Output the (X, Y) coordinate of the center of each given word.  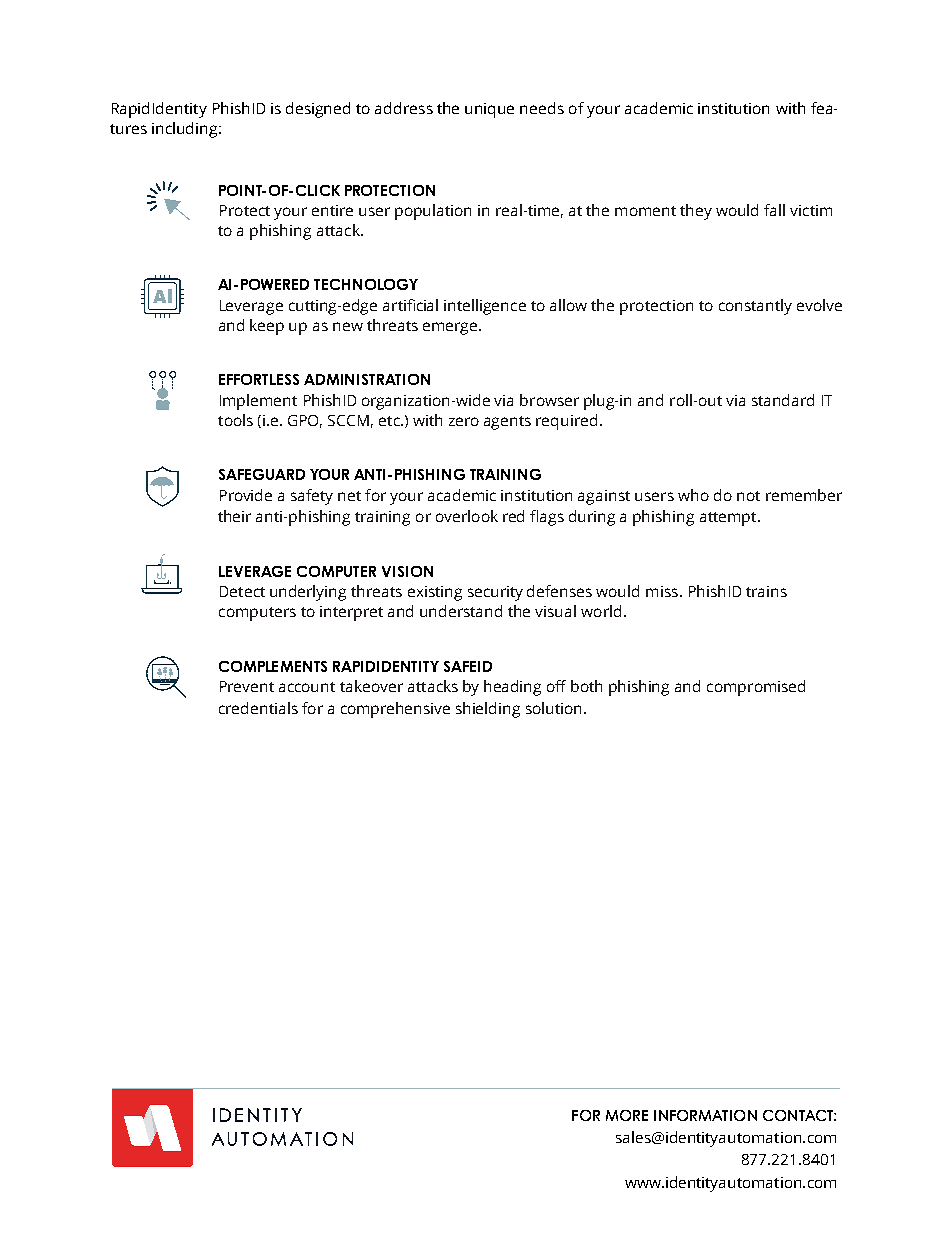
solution (555, 708)
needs (542, 108)
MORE (627, 1115)
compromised (756, 688)
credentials (258, 708)
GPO (305, 421)
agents (507, 423)
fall (774, 210)
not (748, 496)
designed (318, 110)
